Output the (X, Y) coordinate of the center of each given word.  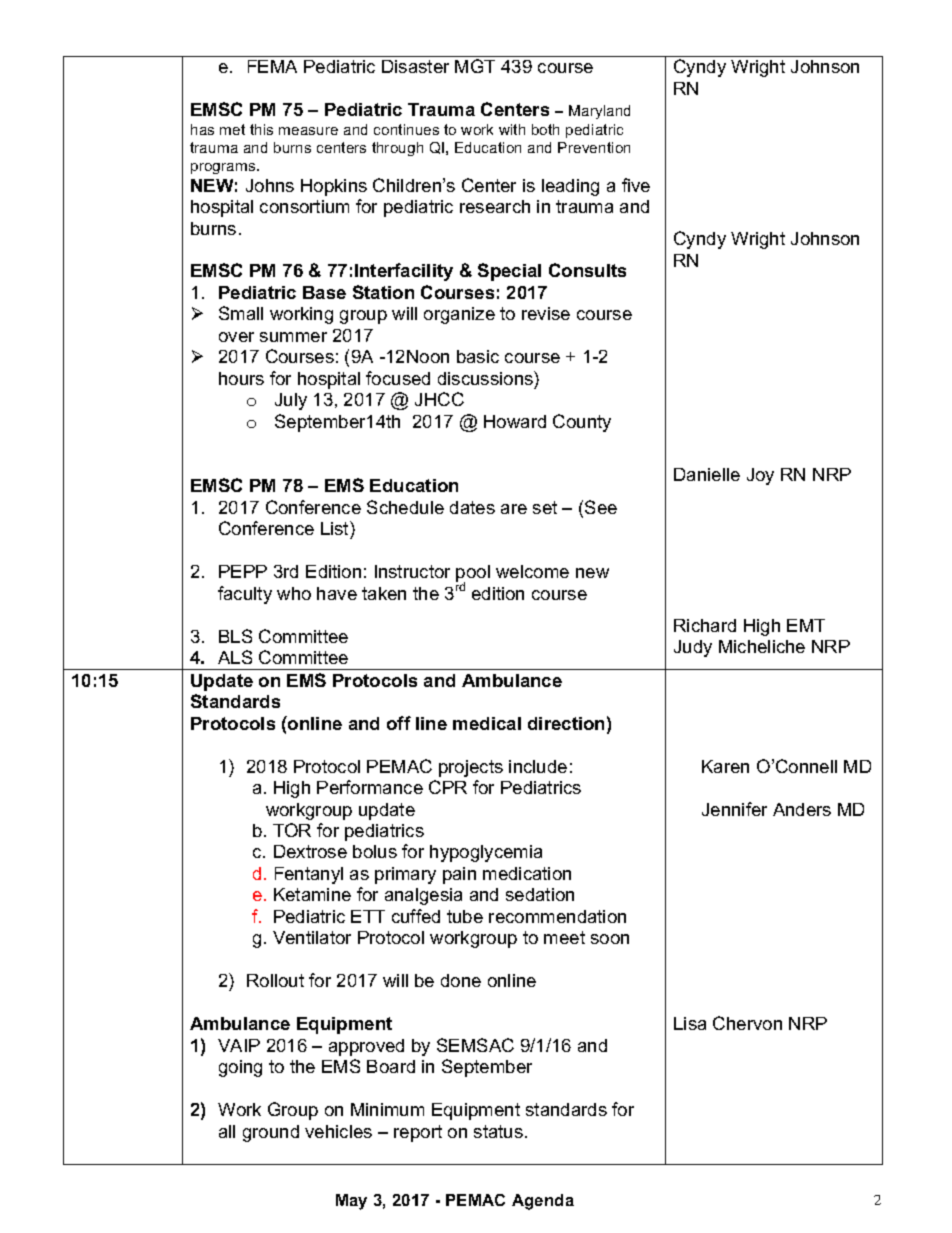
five (636, 185)
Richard (705, 625)
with (512, 129)
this (261, 129)
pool (473, 575)
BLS (235, 636)
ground (271, 1133)
